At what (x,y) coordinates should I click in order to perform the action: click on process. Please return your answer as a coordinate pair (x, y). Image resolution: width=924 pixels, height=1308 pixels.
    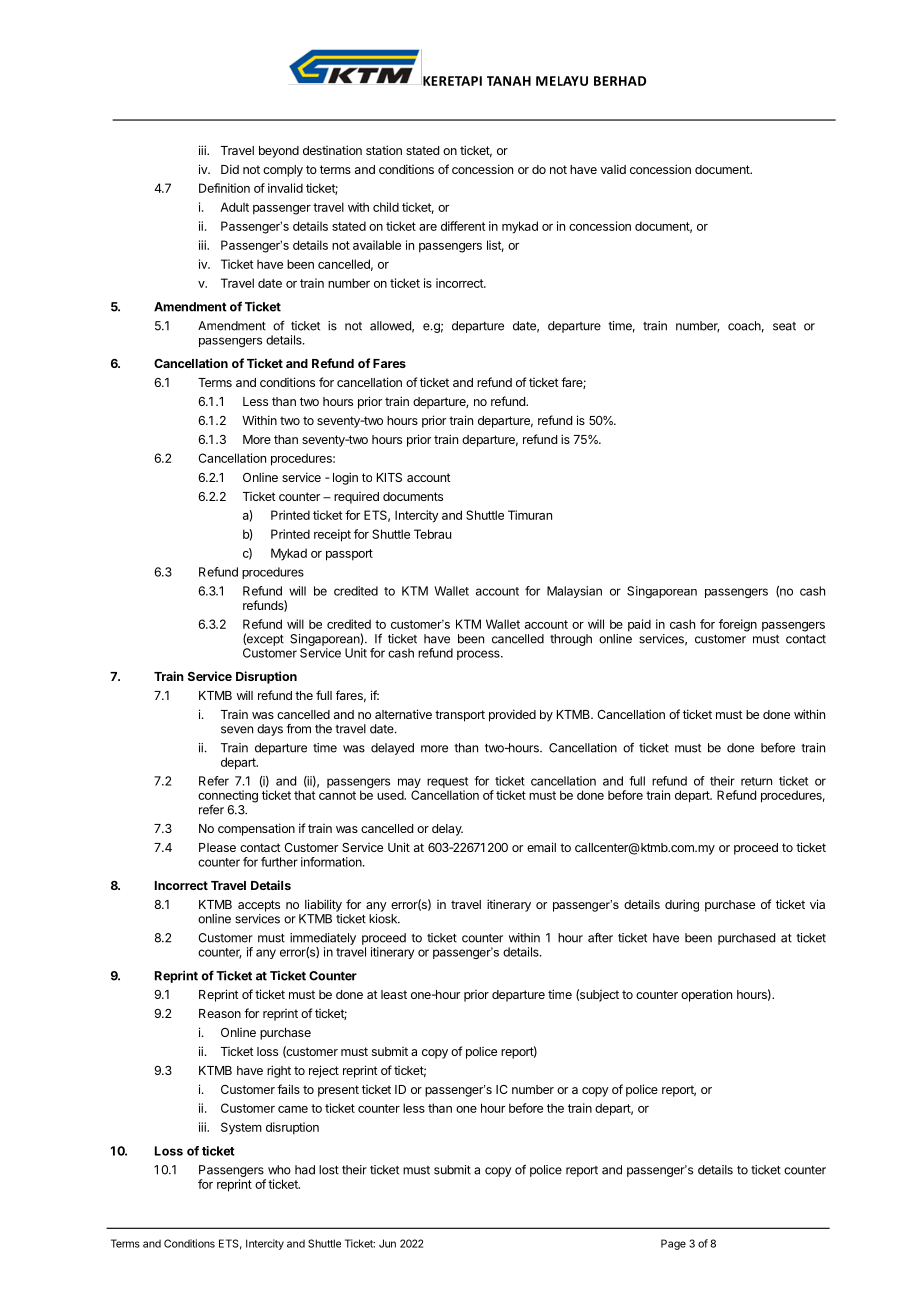
    Looking at the image, I should click on (479, 655).
